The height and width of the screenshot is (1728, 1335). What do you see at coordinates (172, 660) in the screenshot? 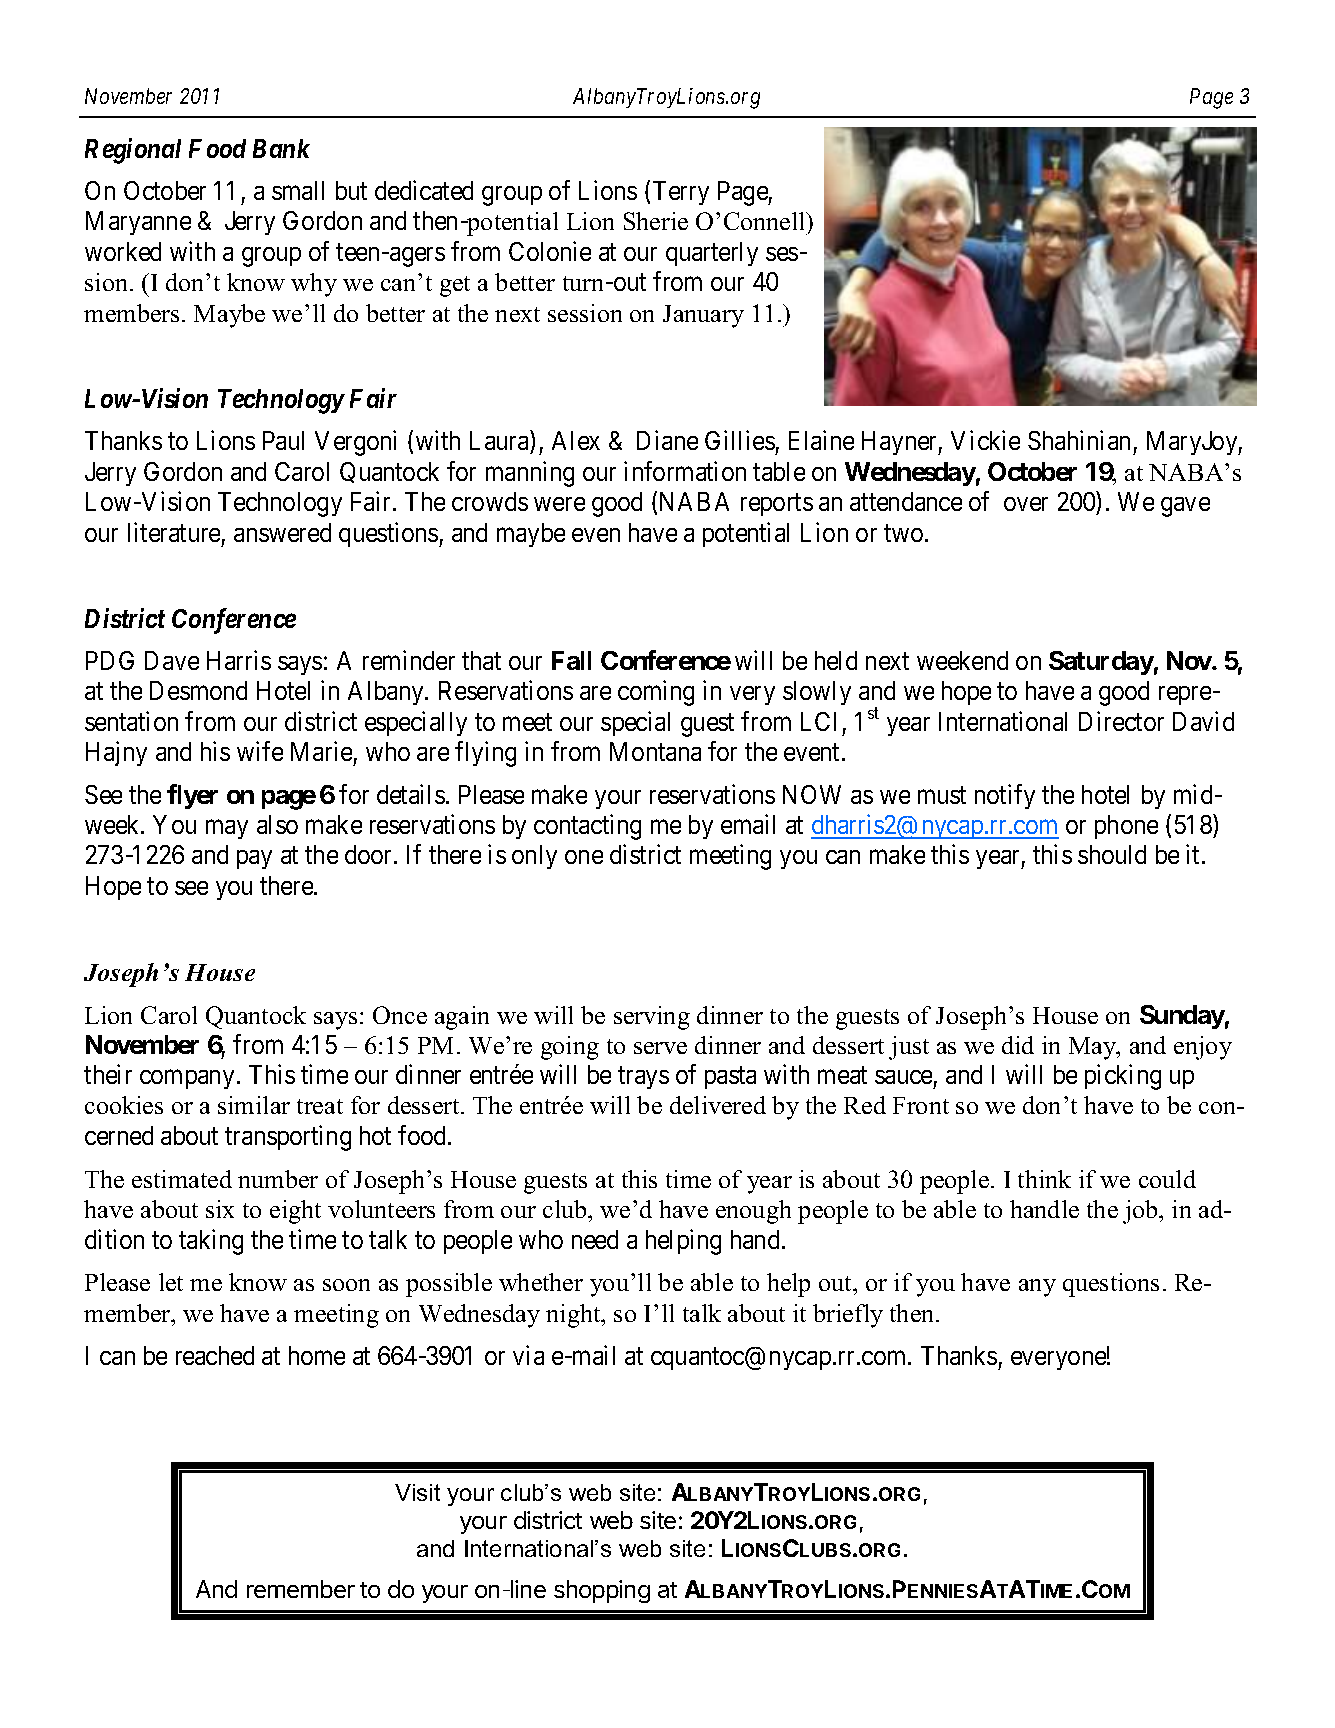
I see `Dave` at bounding box center [172, 660].
